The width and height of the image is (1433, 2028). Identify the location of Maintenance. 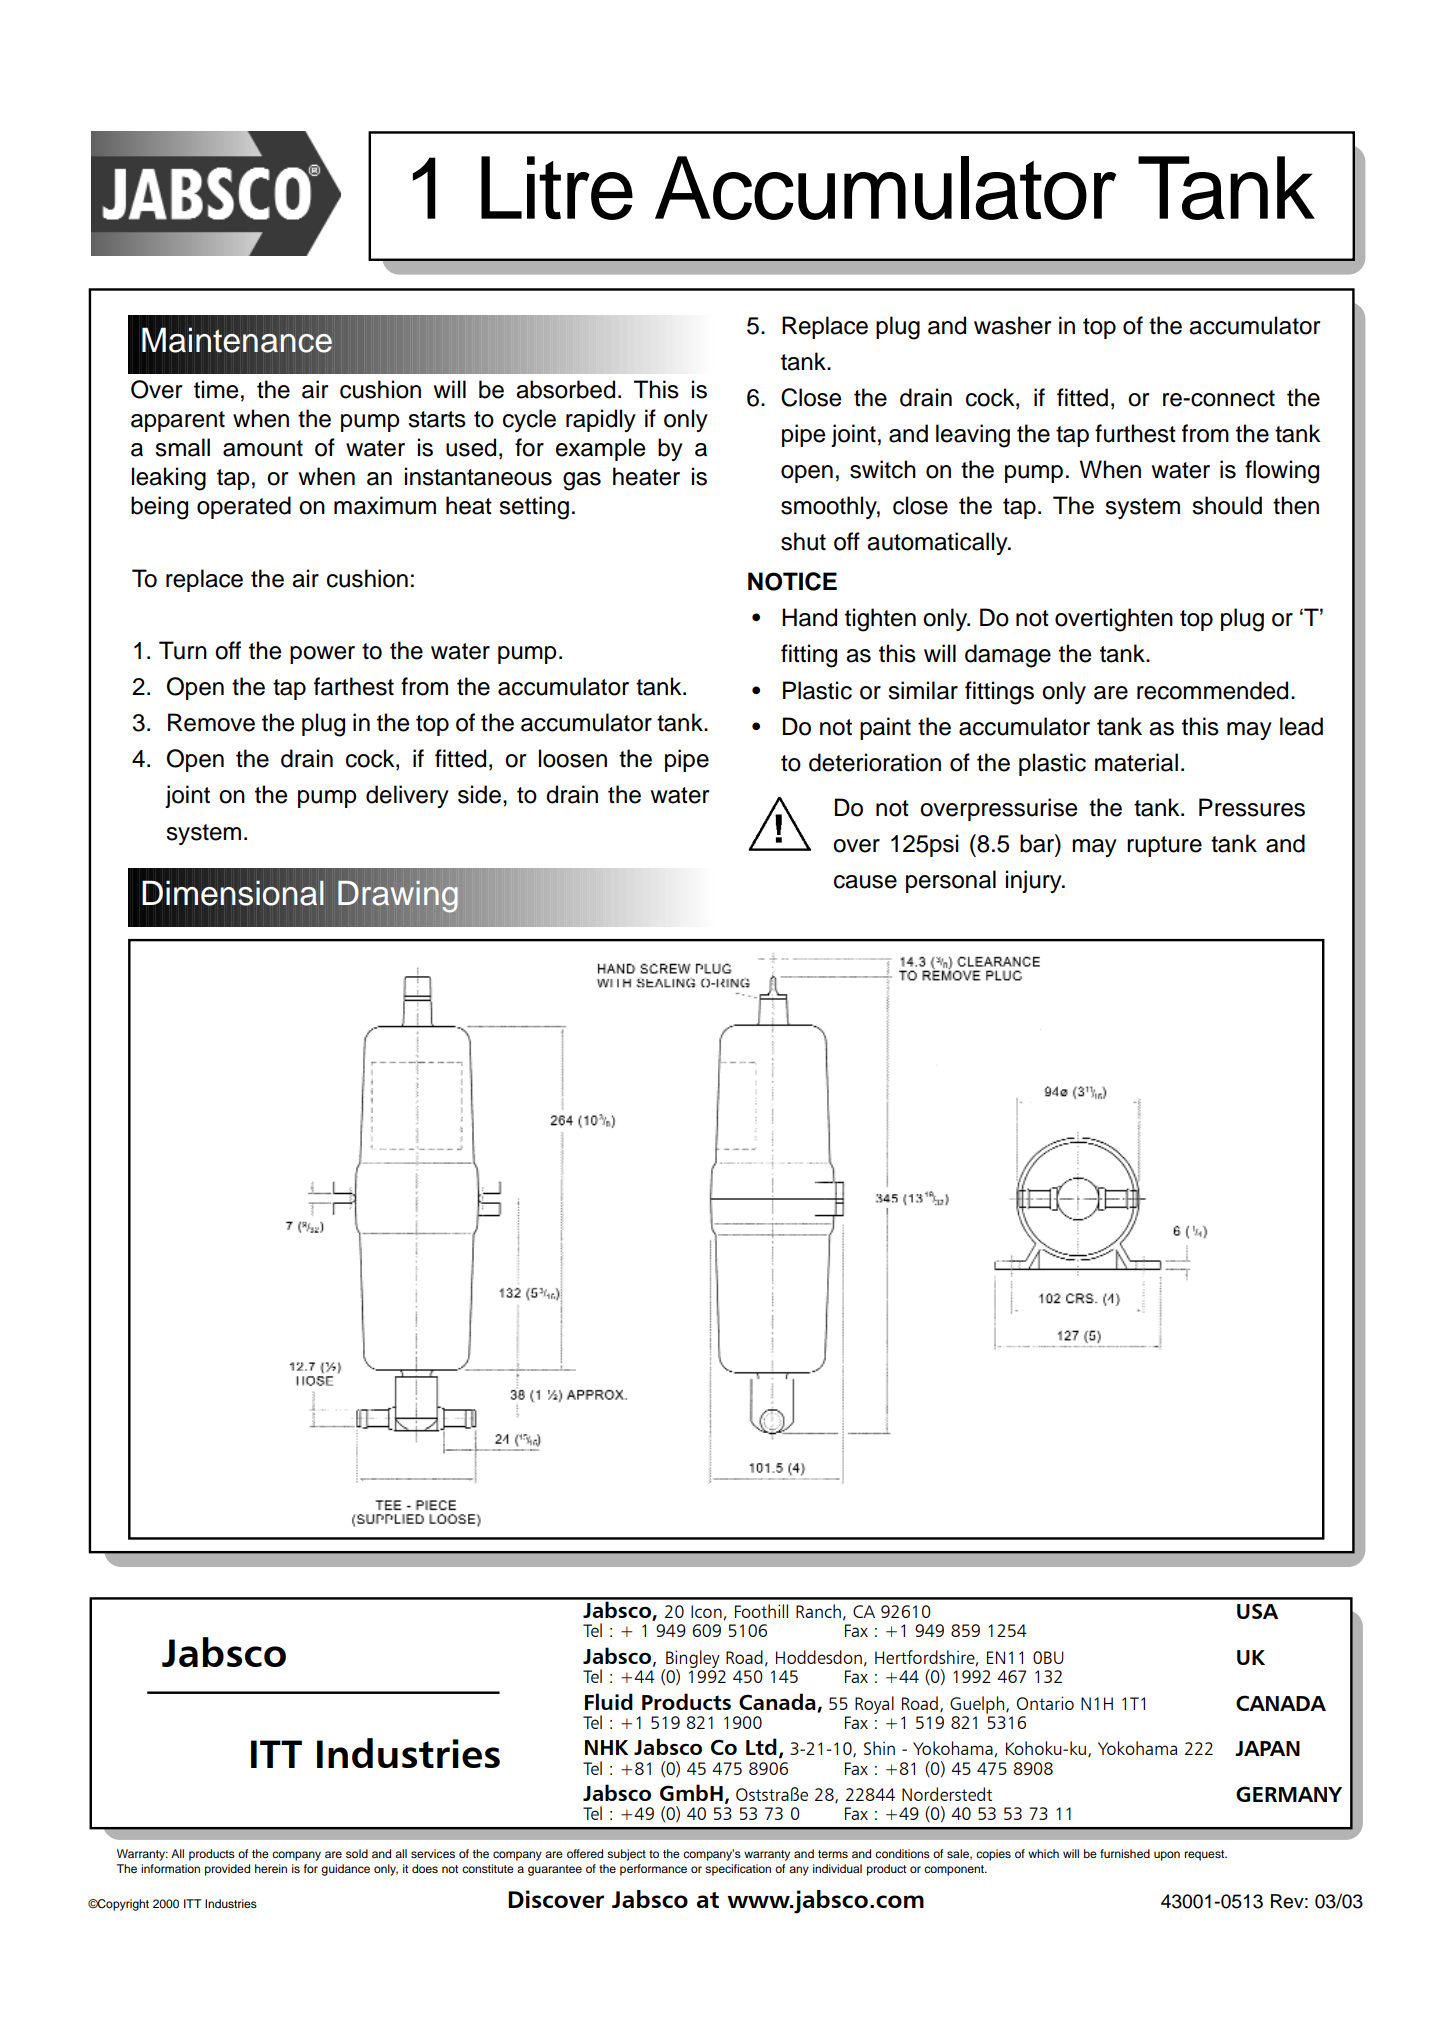
(237, 340).
